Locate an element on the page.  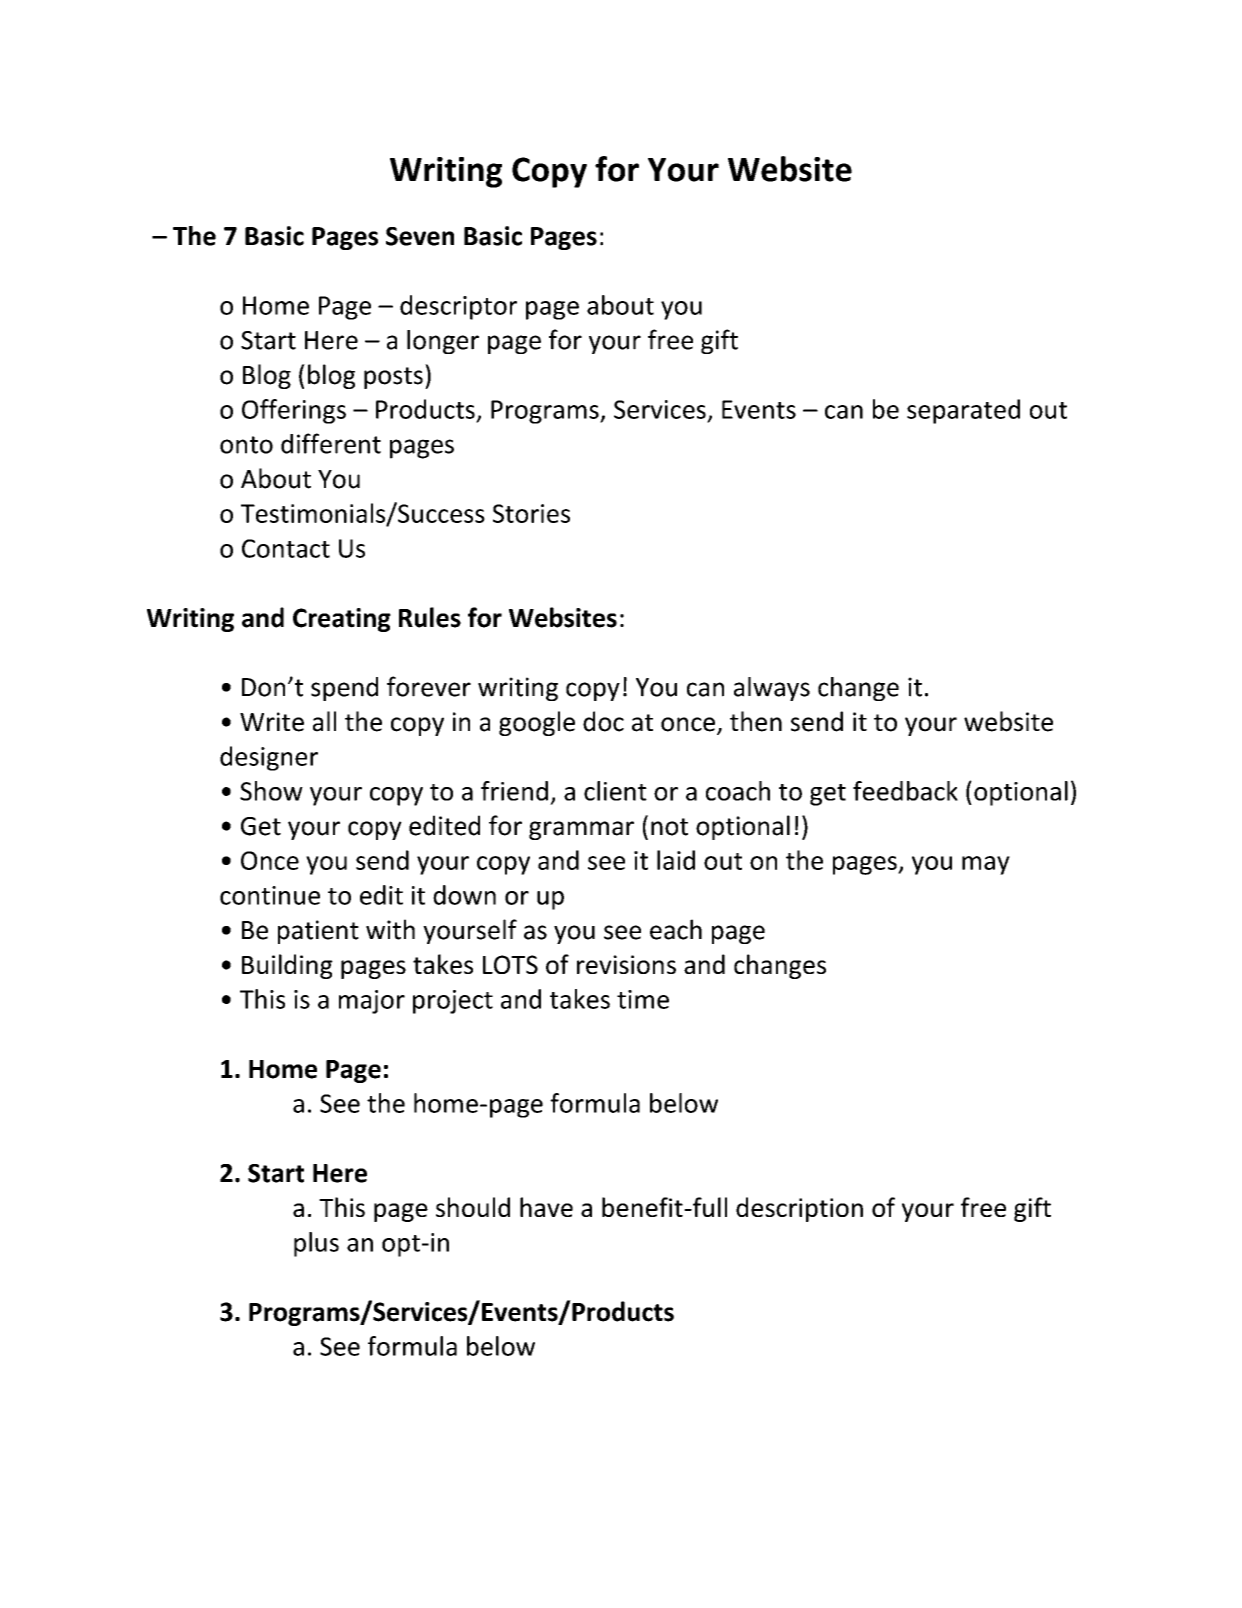
feedback is located at coordinates (905, 791).
